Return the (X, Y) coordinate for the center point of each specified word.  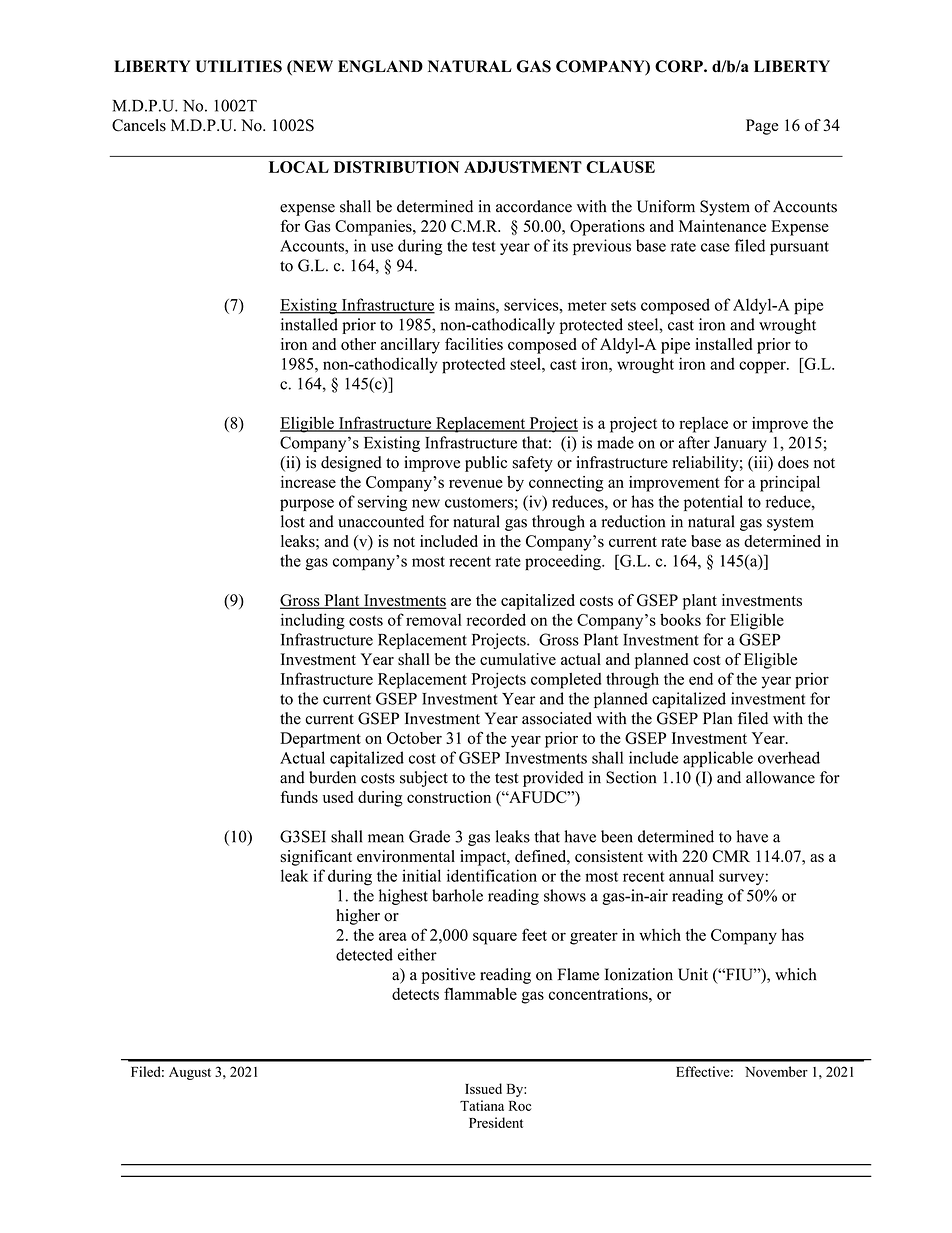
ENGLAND (380, 66)
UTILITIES (239, 66)
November (776, 1071)
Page (762, 127)
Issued (483, 1088)
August (190, 1073)
